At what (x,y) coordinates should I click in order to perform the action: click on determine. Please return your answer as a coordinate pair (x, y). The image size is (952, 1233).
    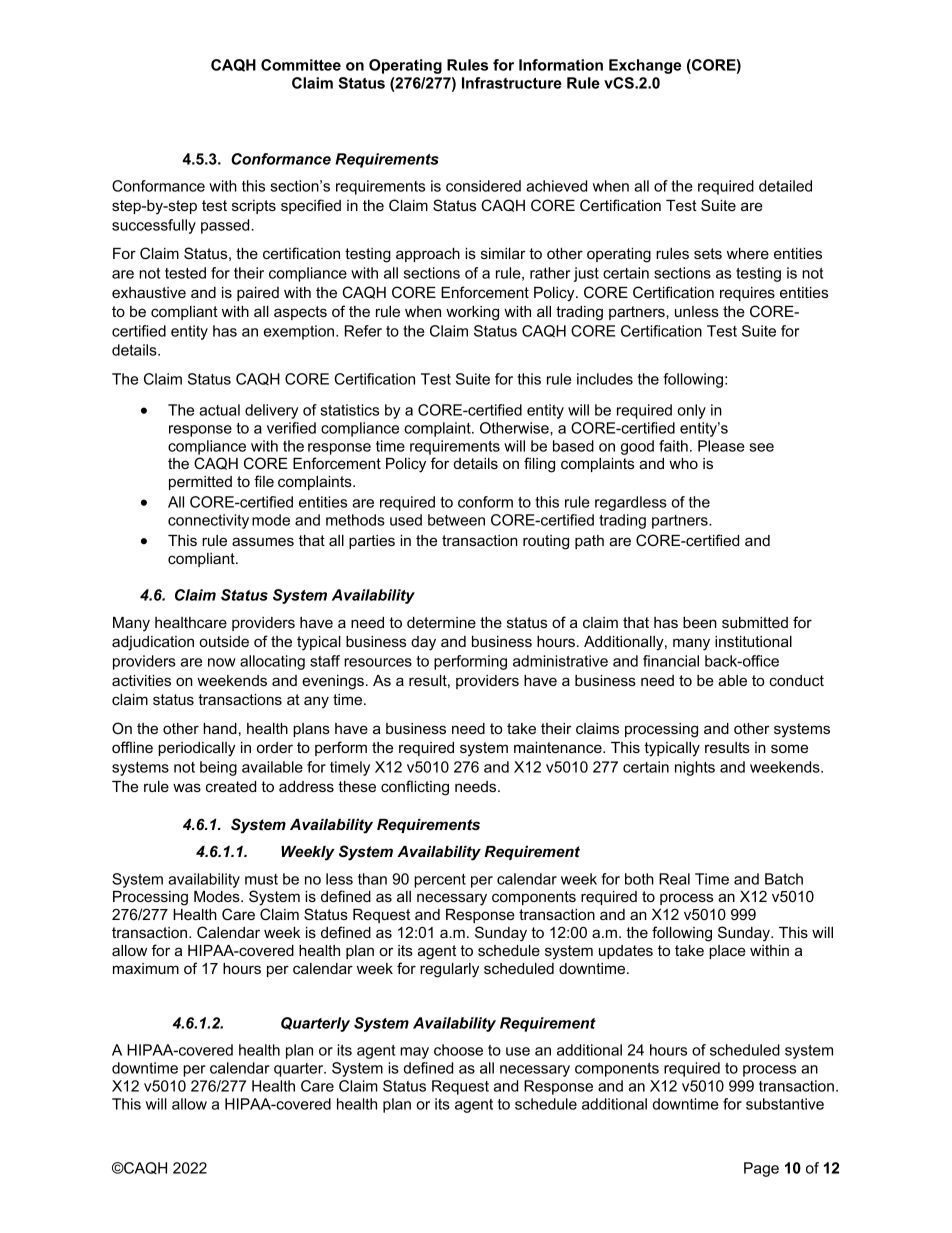
    Looking at the image, I should click on (441, 622).
